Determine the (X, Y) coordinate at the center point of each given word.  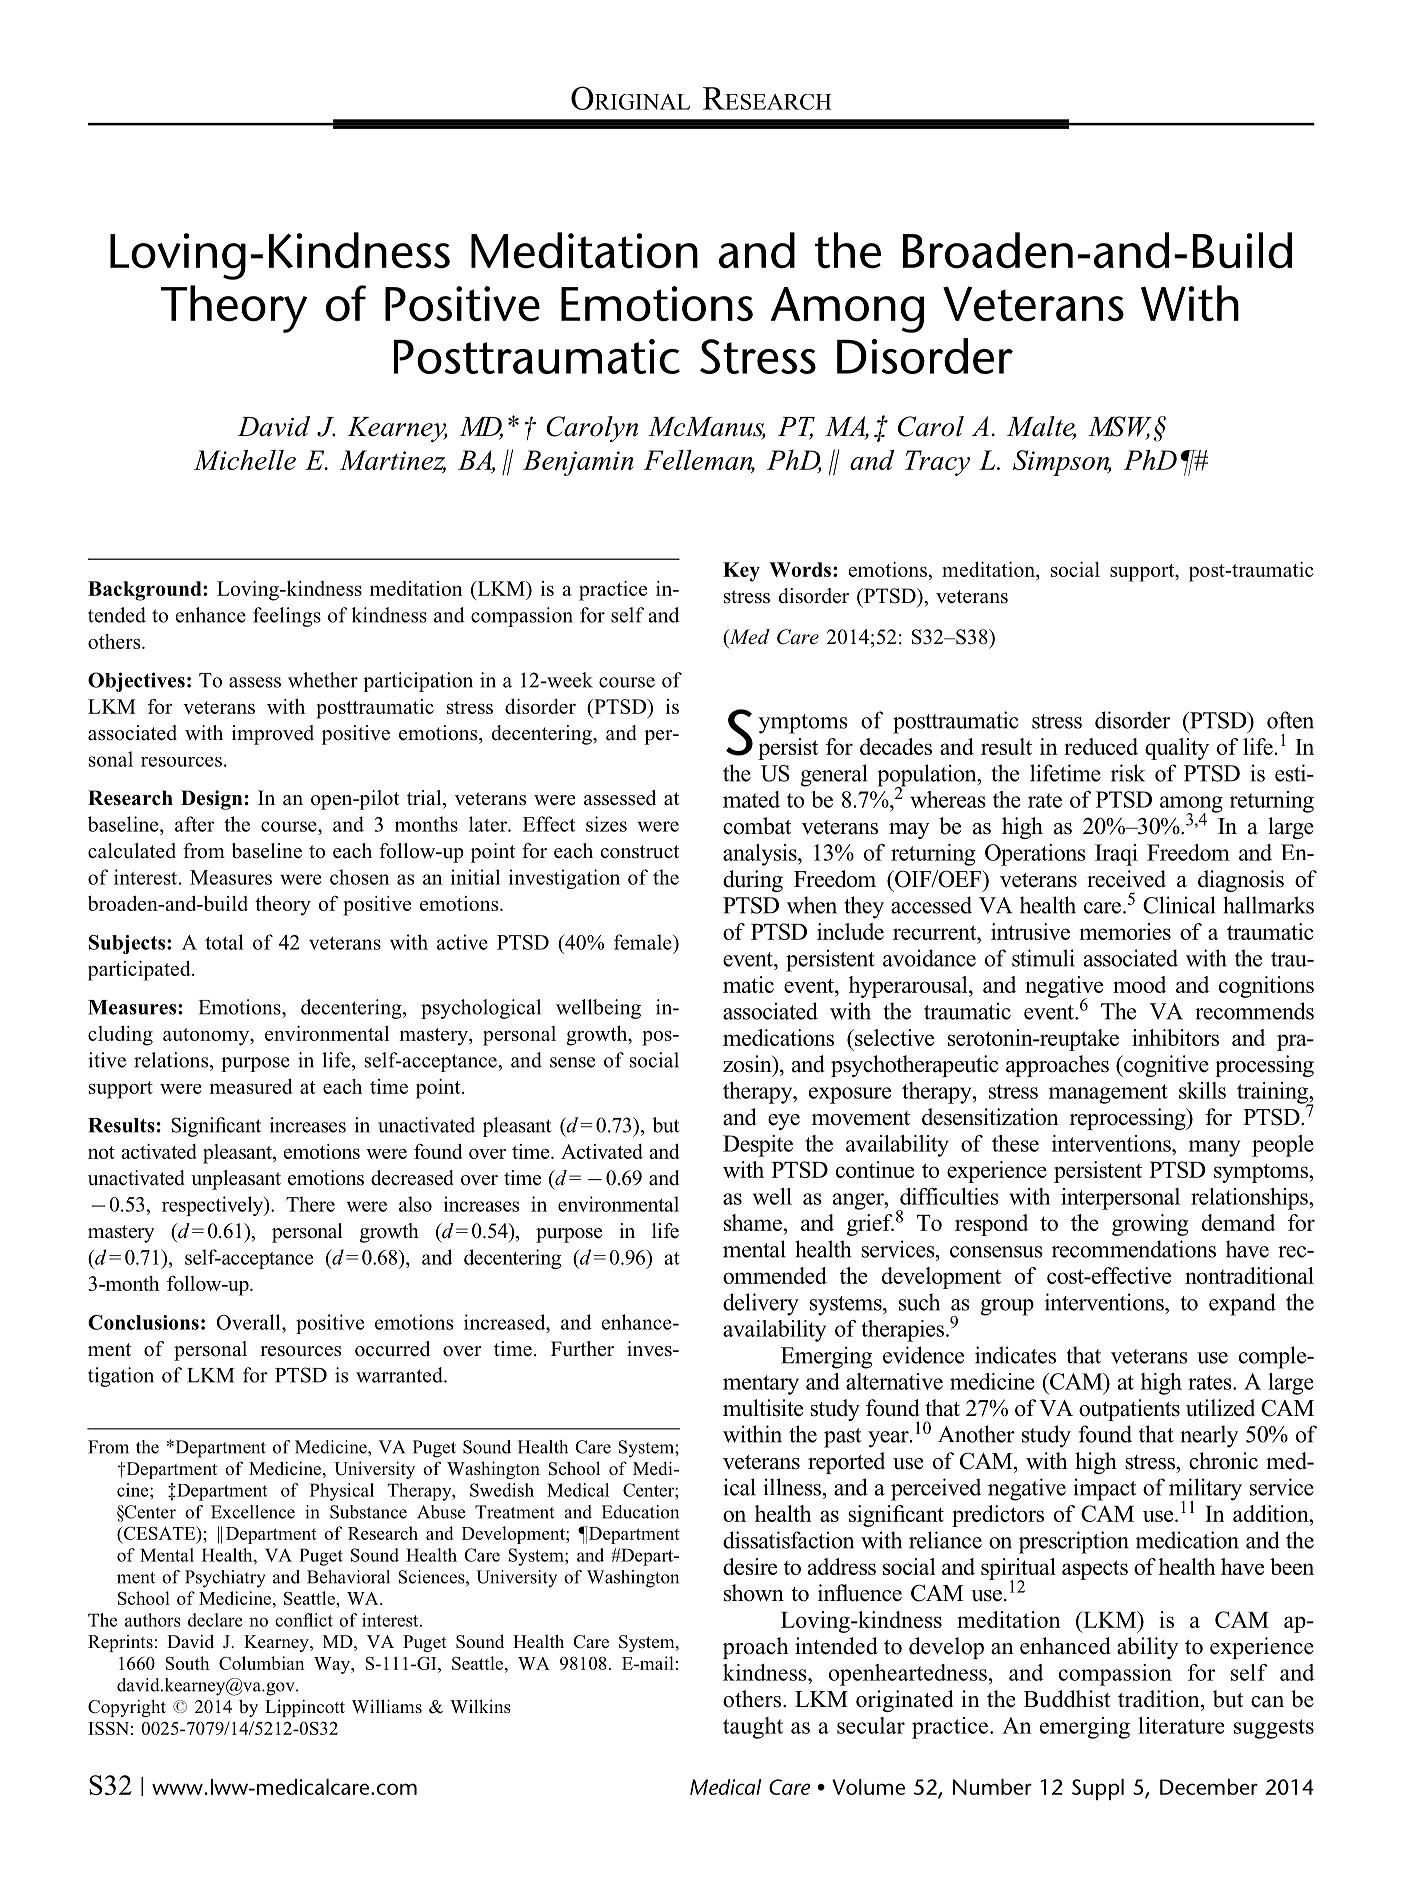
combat (757, 826)
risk (1128, 773)
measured (251, 1086)
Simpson (1062, 463)
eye (784, 1122)
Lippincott (305, 1708)
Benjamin (578, 463)
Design (212, 800)
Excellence (253, 1512)
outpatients (1129, 1410)
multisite (763, 1408)
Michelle (245, 459)
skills (1202, 1090)
